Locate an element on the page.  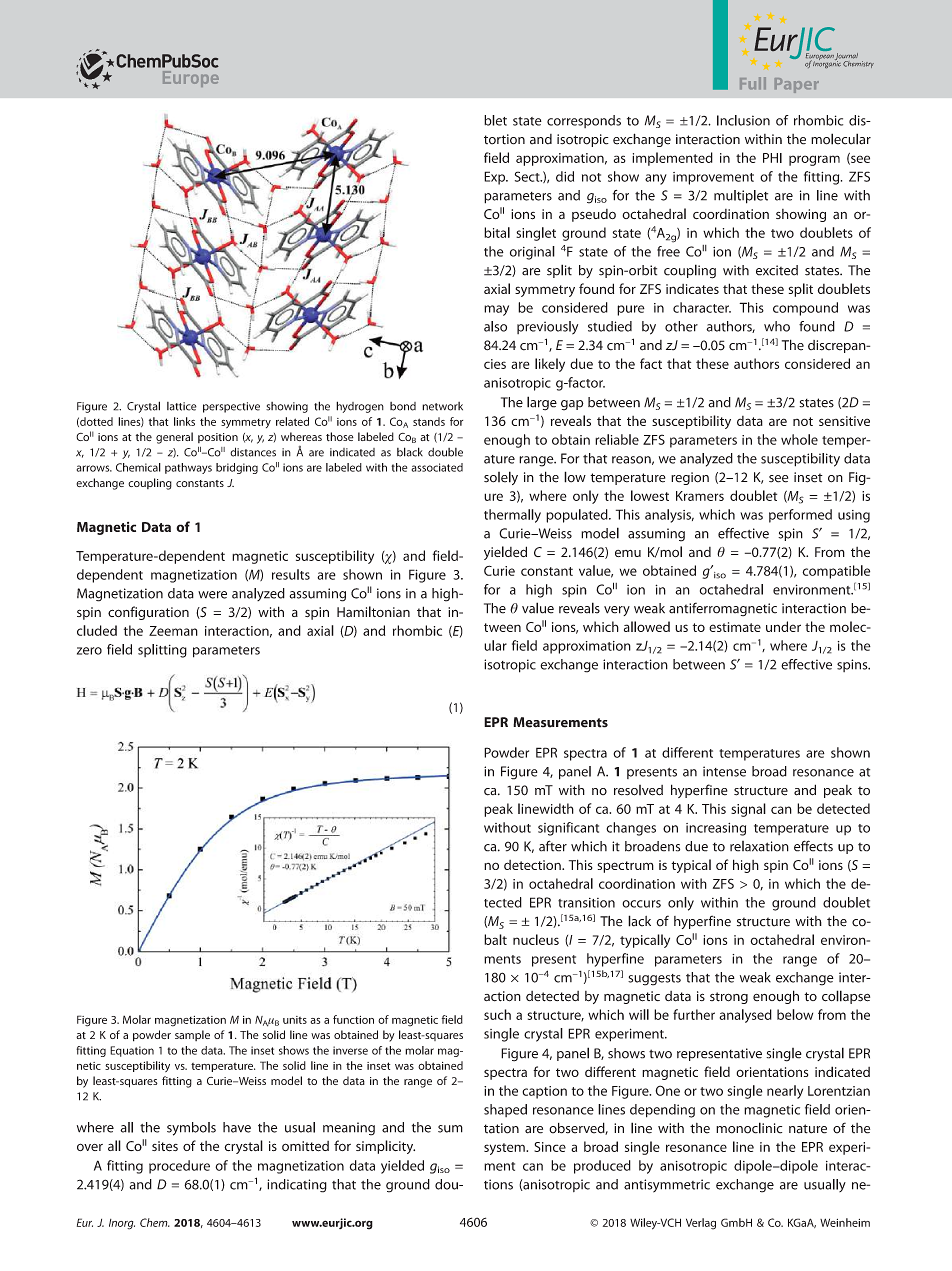
procedure is located at coordinates (179, 1167).
